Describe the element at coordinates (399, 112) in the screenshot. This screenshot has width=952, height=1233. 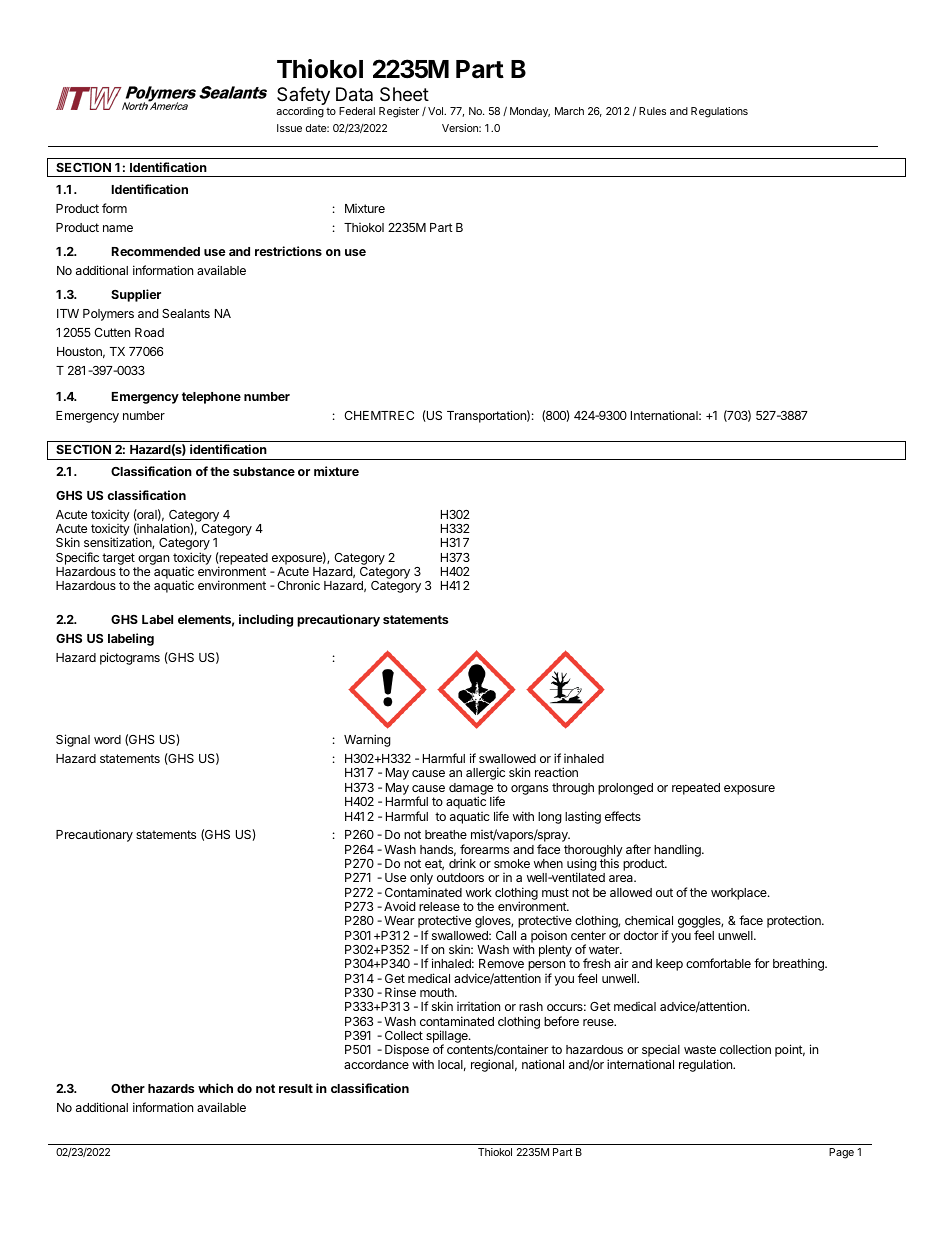
I see `Register` at that location.
